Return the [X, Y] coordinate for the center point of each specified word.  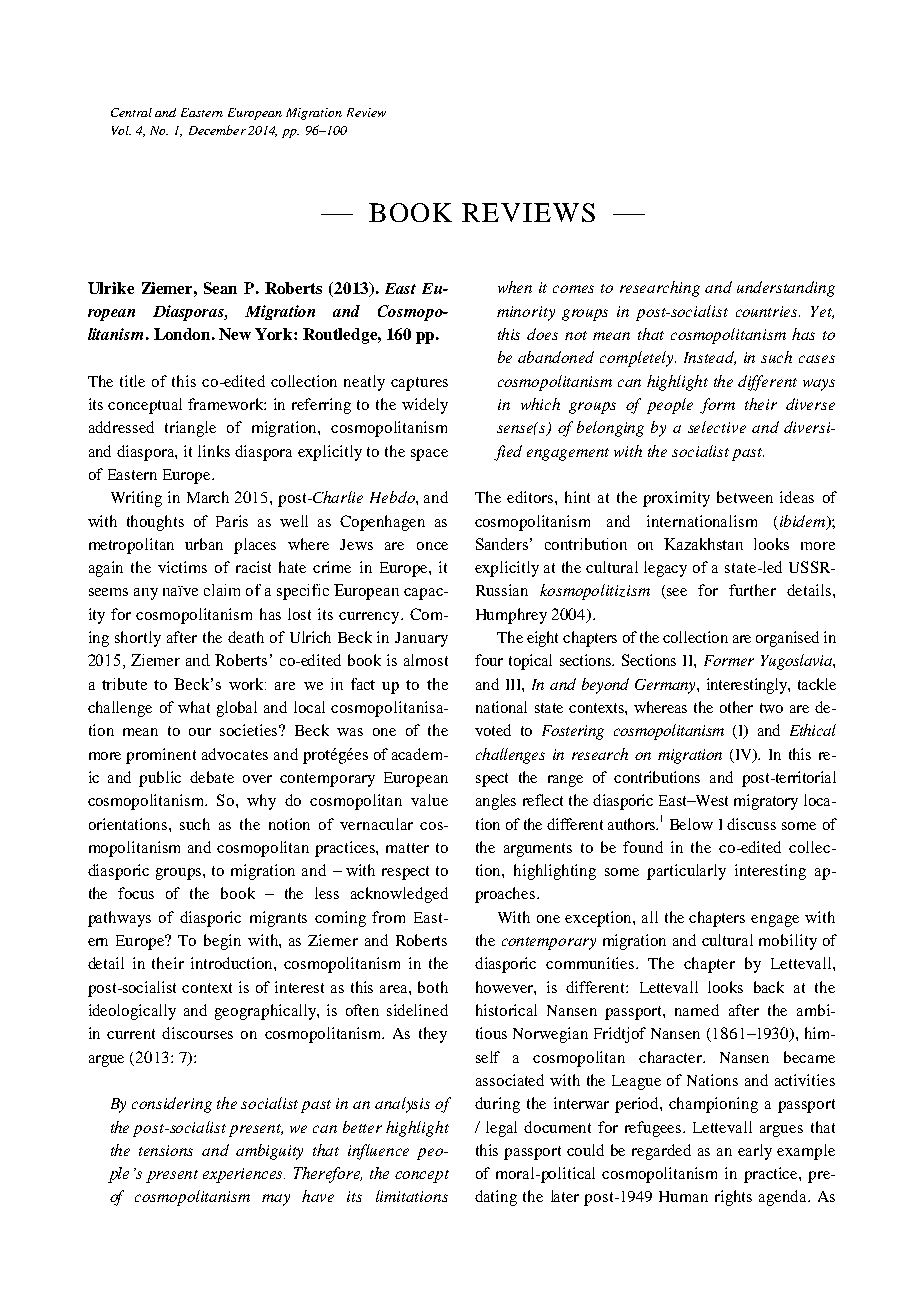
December [217, 130]
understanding [786, 289]
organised [787, 639]
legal [501, 1129]
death [246, 637]
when [515, 287]
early [755, 1152]
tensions [166, 1150]
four [489, 660]
